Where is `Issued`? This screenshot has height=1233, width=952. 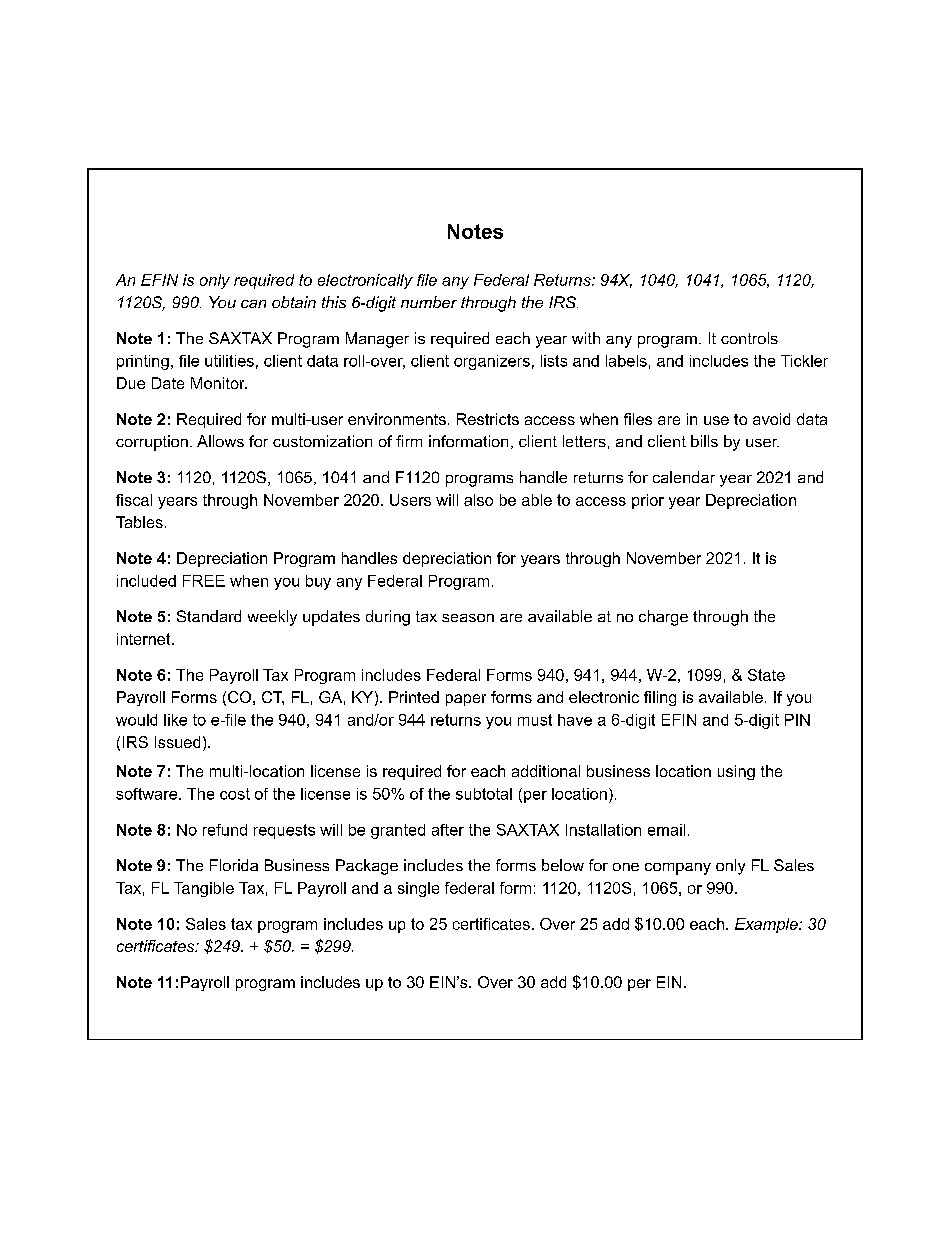 Issued is located at coordinates (177, 742).
